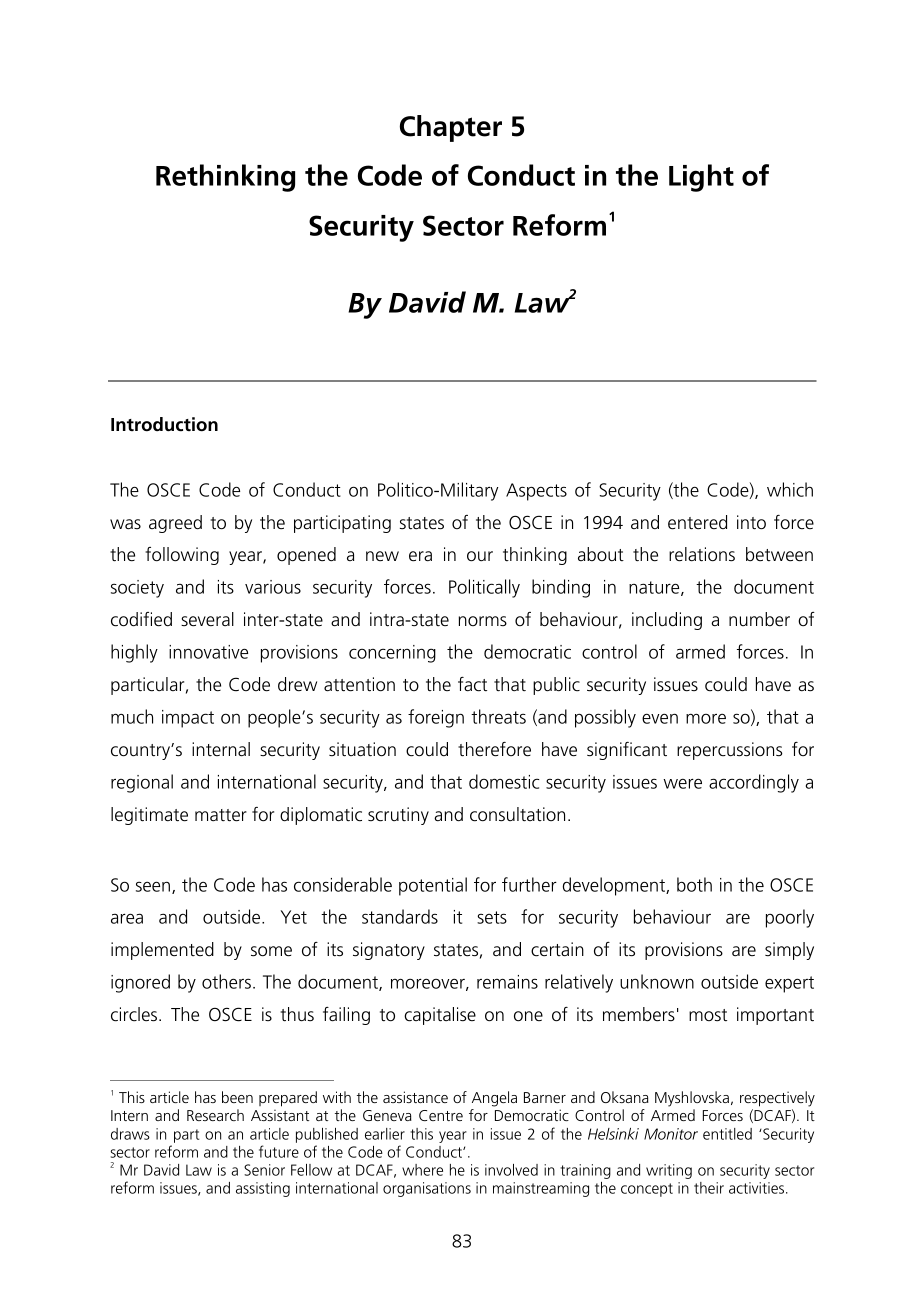  Describe the element at coordinates (451, 128) in the document. I see `Chapter` at that location.
